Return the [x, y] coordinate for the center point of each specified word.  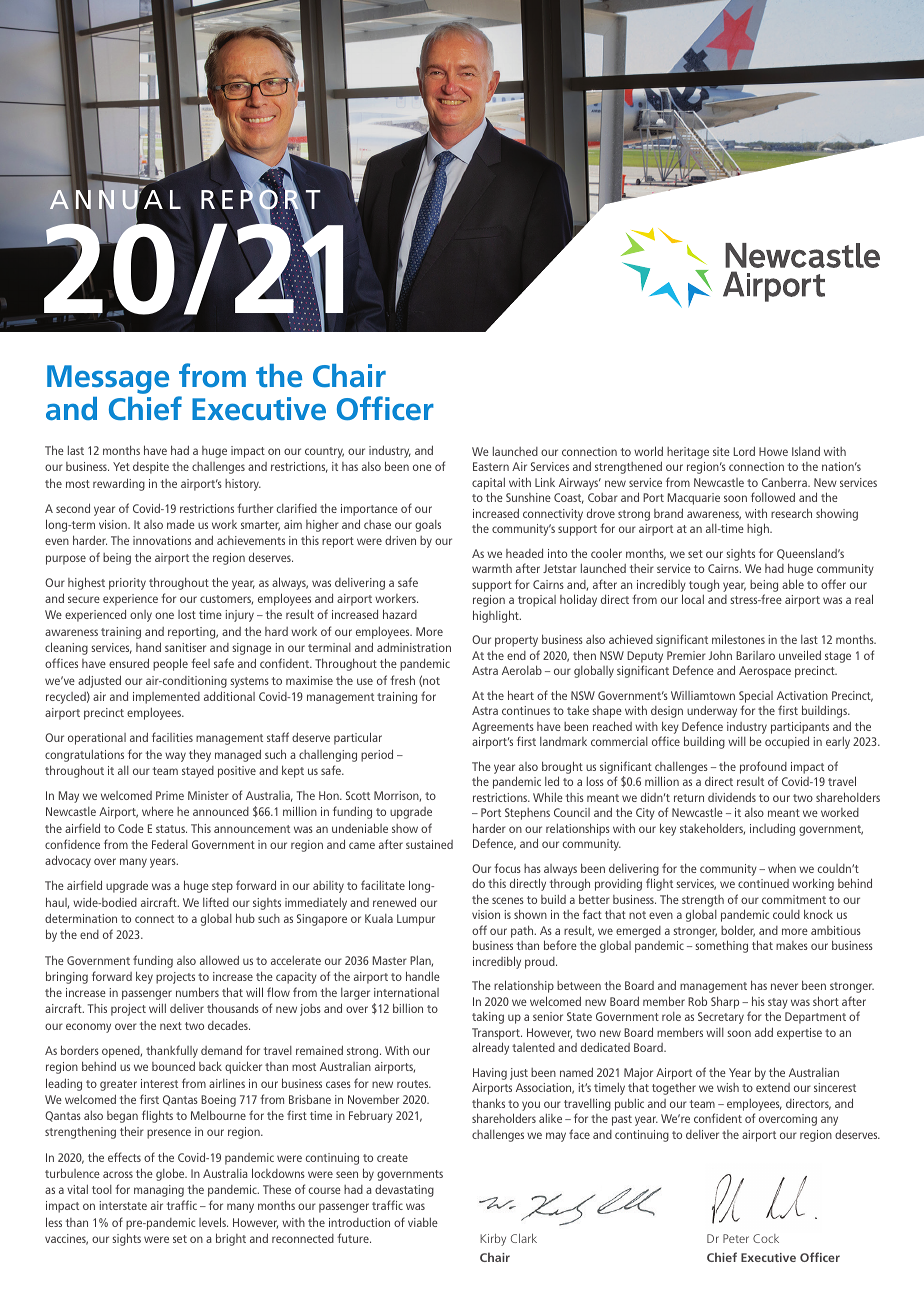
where [158, 811]
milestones [738, 639]
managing [159, 1191]
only [141, 616]
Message [108, 379]
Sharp [725, 1002]
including [772, 829]
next [171, 1026]
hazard [400, 614]
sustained [429, 844]
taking [488, 1017]
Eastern [491, 466]
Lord [744, 451]
